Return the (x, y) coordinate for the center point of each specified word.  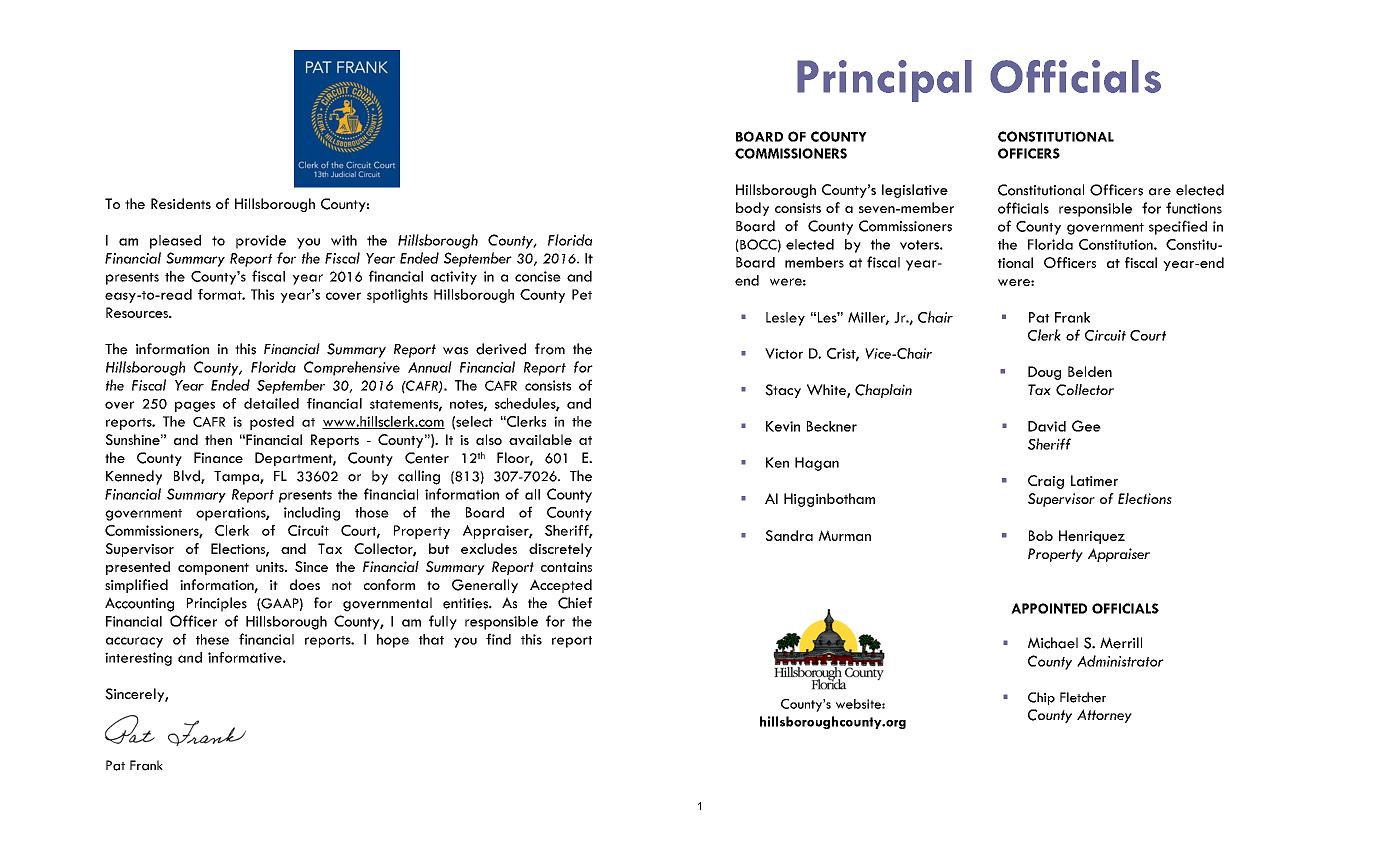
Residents (181, 203)
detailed (271, 403)
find (498, 639)
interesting (138, 659)
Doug (1044, 373)
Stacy (783, 391)
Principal (884, 81)
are (1160, 192)
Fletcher (1083, 697)
